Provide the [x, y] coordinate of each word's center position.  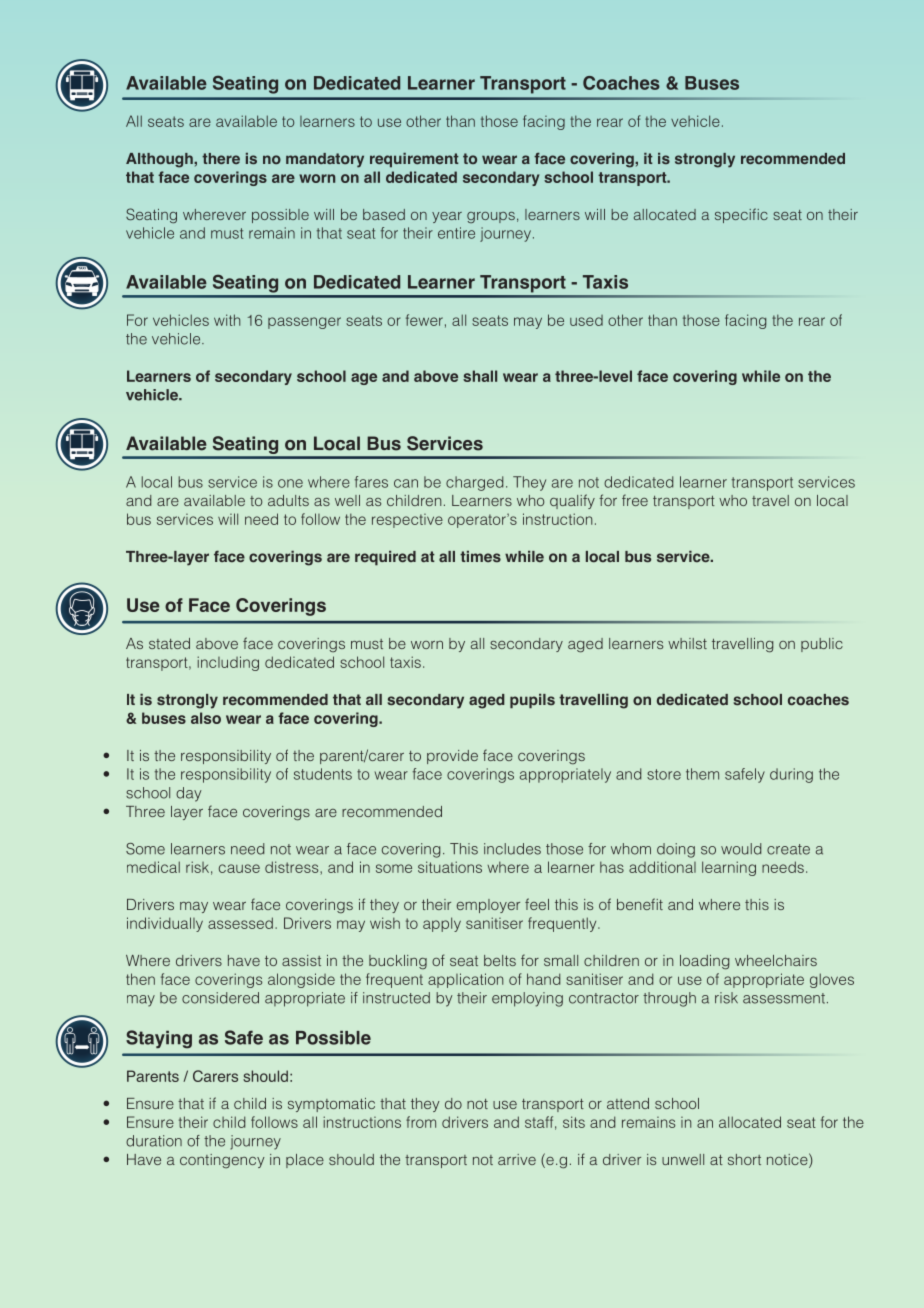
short [744, 1159]
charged [474, 483]
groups [491, 217]
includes [512, 849]
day [189, 794]
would [741, 849]
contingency [222, 1161]
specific [741, 215]
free [635, 500]
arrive [517, 1159]
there [221, 158]
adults [288, 500]
